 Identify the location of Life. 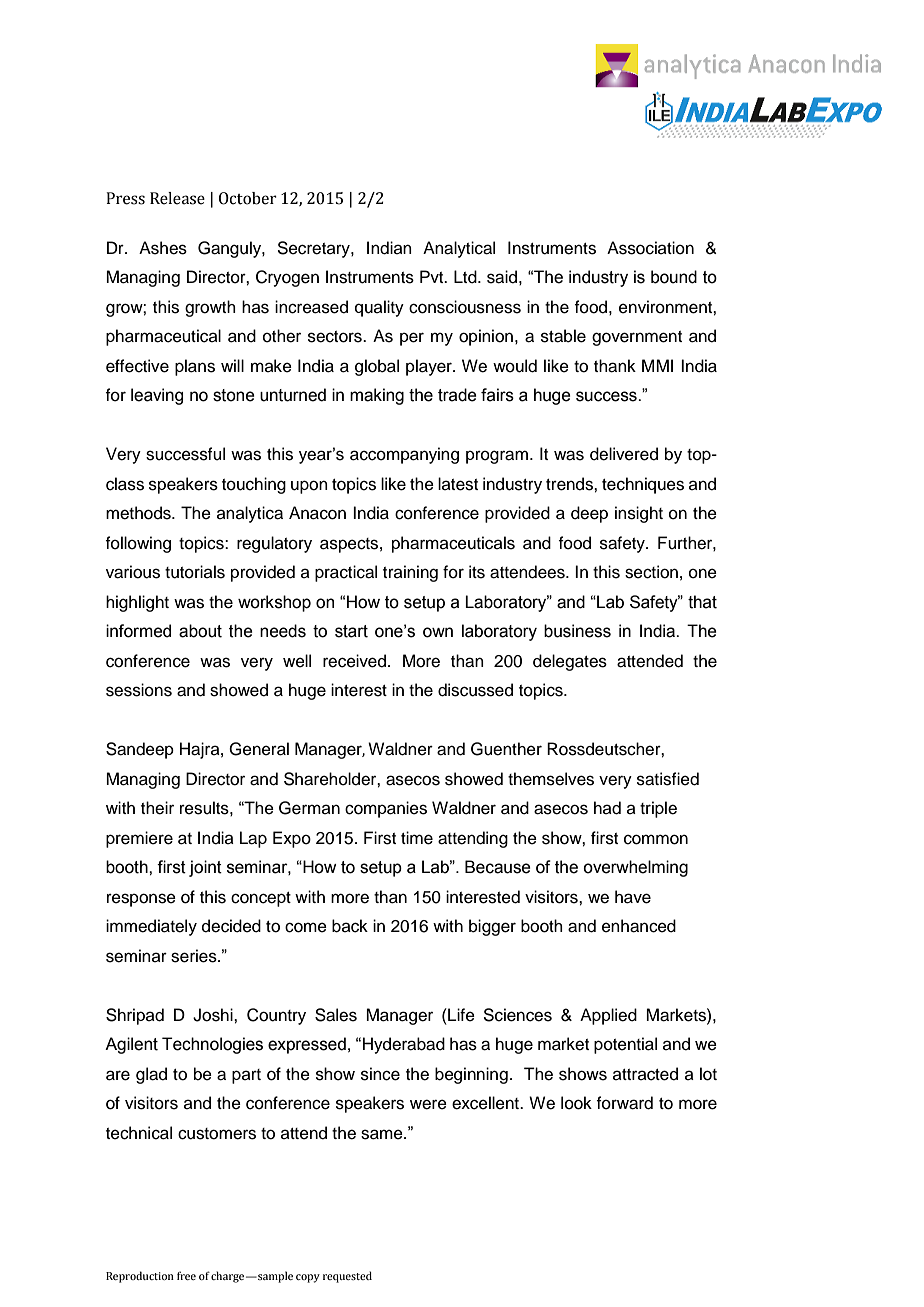
(460, 1015).
